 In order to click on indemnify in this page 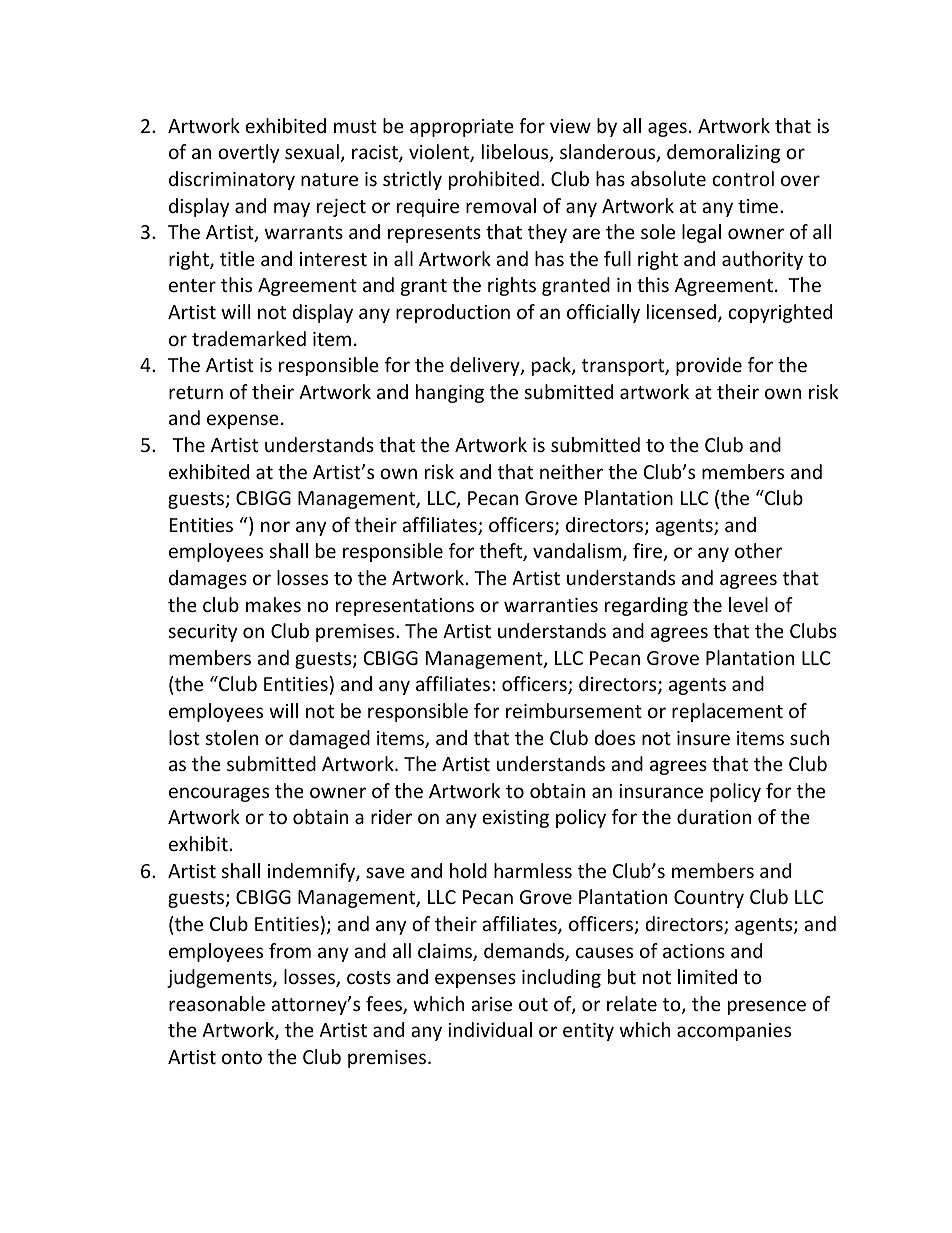, I will do `click(312, 872)`.
